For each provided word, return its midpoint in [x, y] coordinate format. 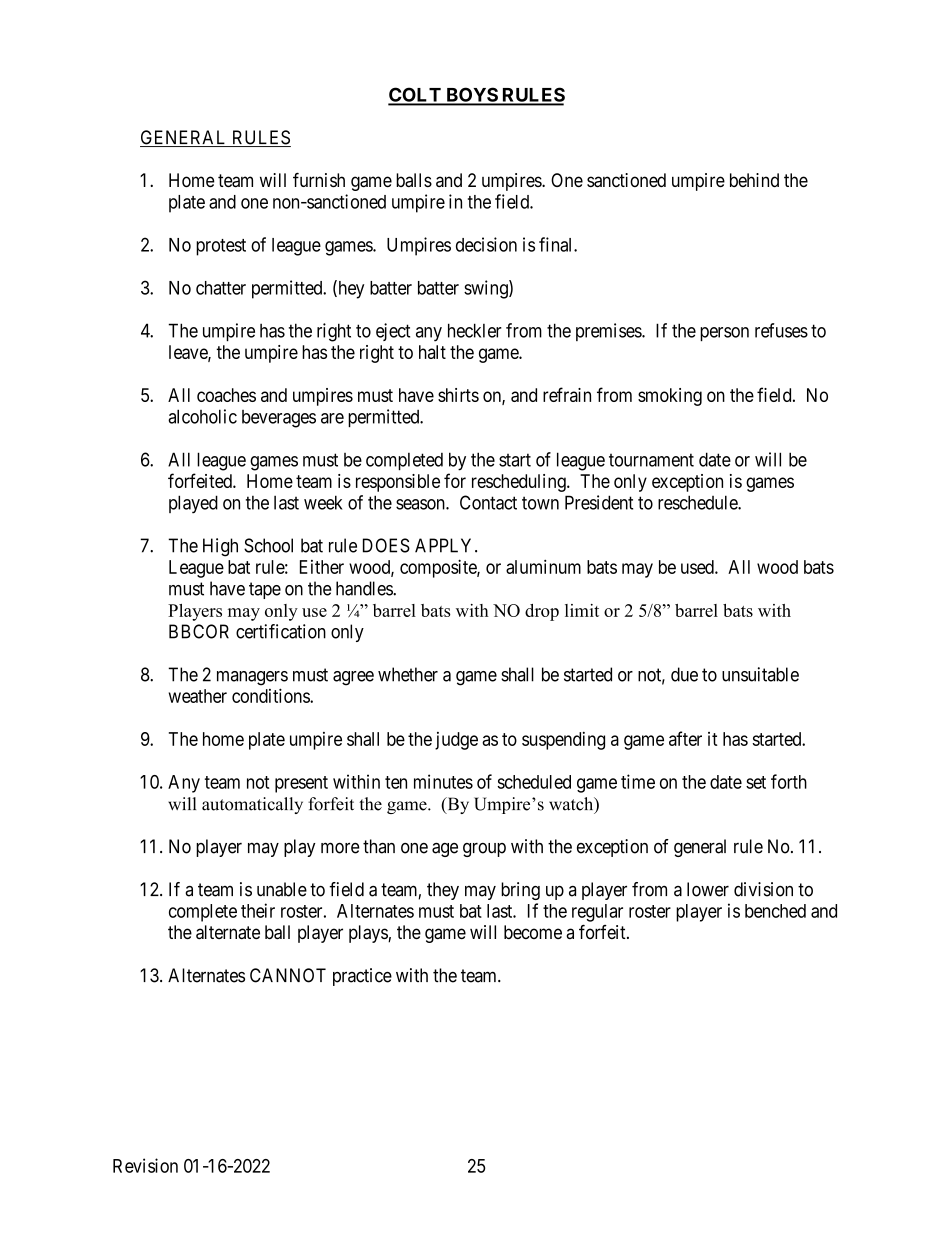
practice [362, 977]
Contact [488, 502]
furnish [319, 179]
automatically [252, 805]
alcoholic [202, 416]
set [756, 782]
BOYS [471, 96]
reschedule [698, 502]
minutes [443, 781]
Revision [145, 1165]
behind [754, 180]
